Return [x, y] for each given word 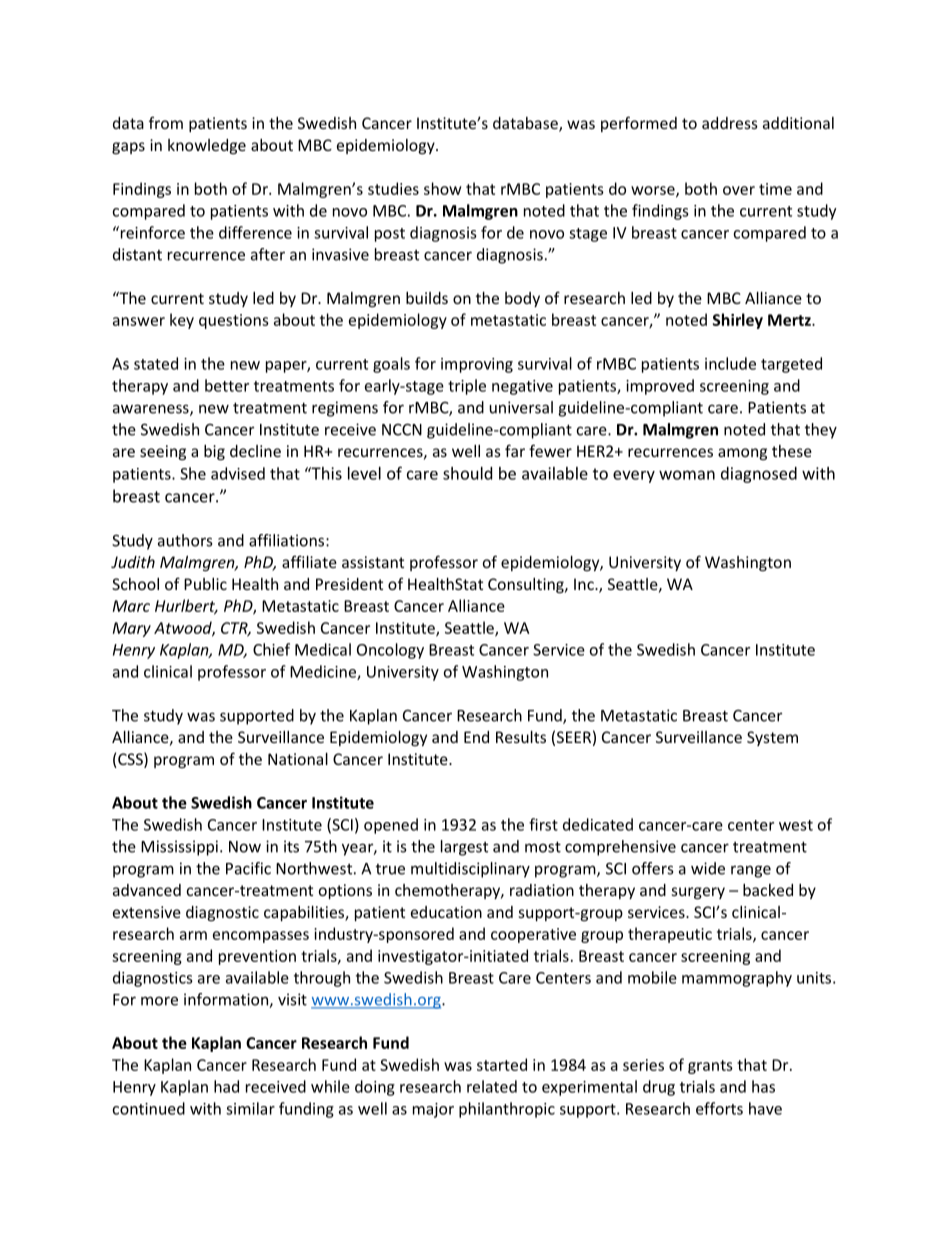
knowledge [207, 146]
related [492, 1086]
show [442, 188]
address [730, 123]
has [763, 1086]
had [226, 1086]
